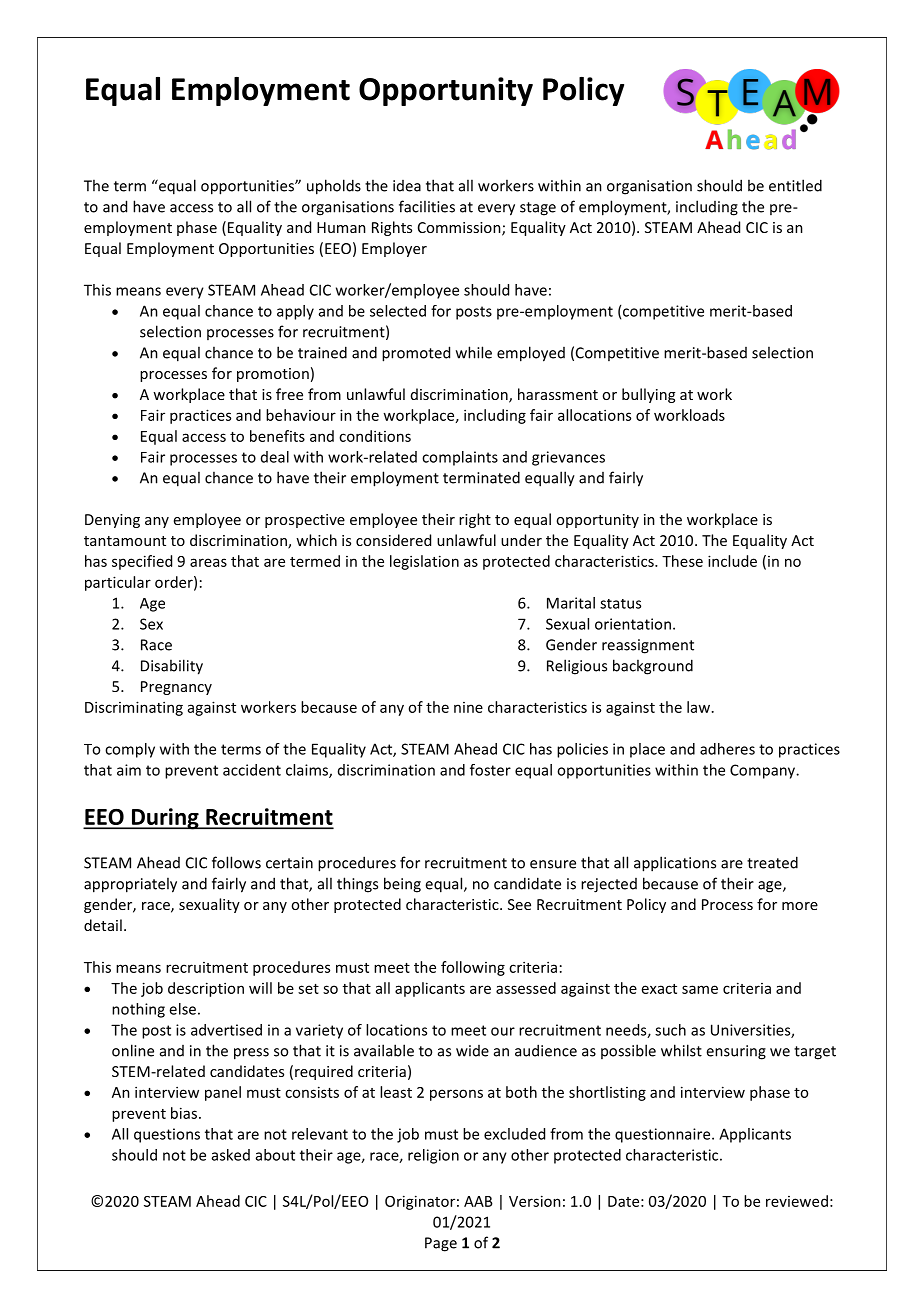 This document has height=1308, width=924. Describe the element at coordinates (236, 862) in the document. I see `follows` at that location.
